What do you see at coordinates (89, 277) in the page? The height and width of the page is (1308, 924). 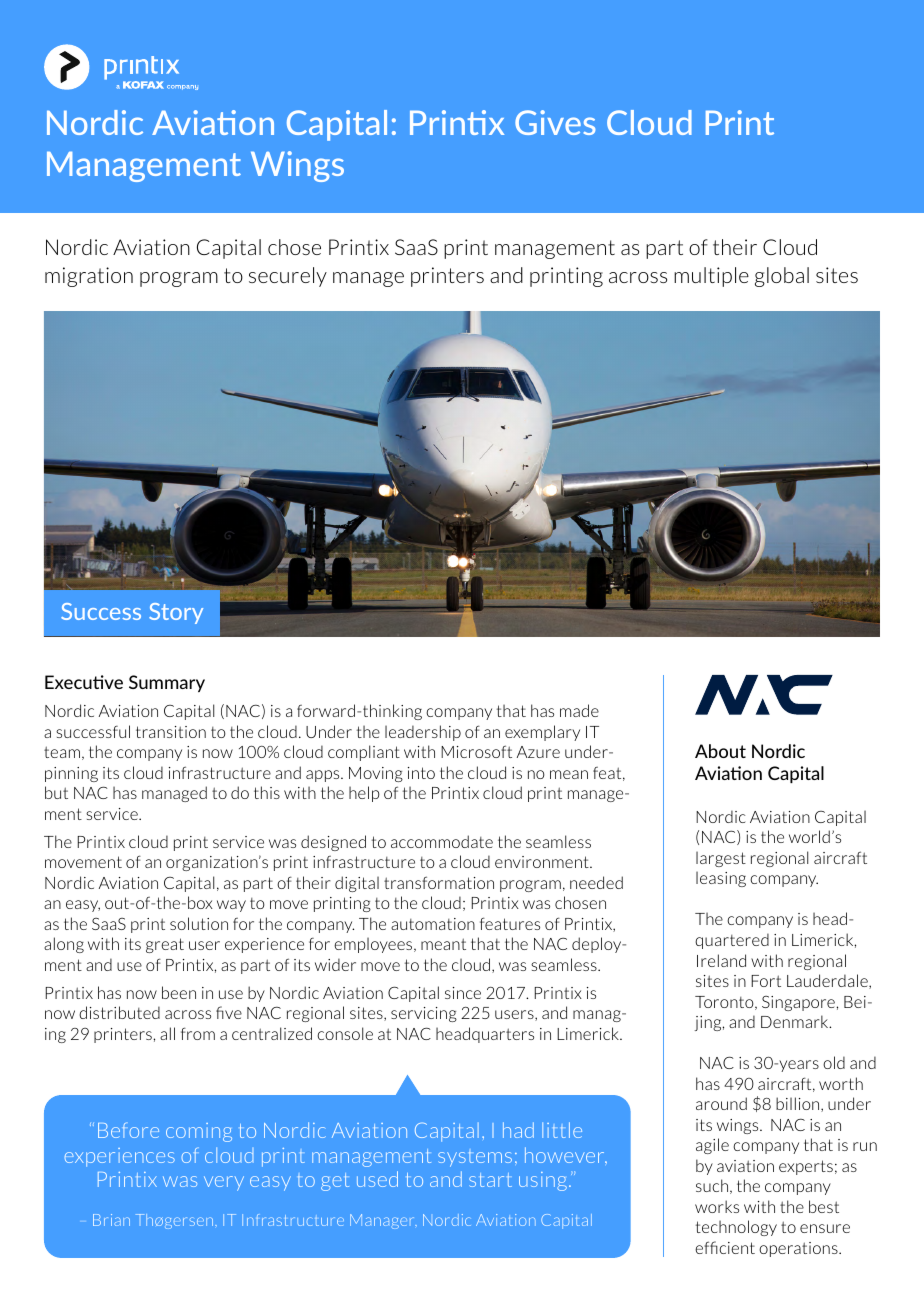 I see `migration` at bounding box center [89, 277].
